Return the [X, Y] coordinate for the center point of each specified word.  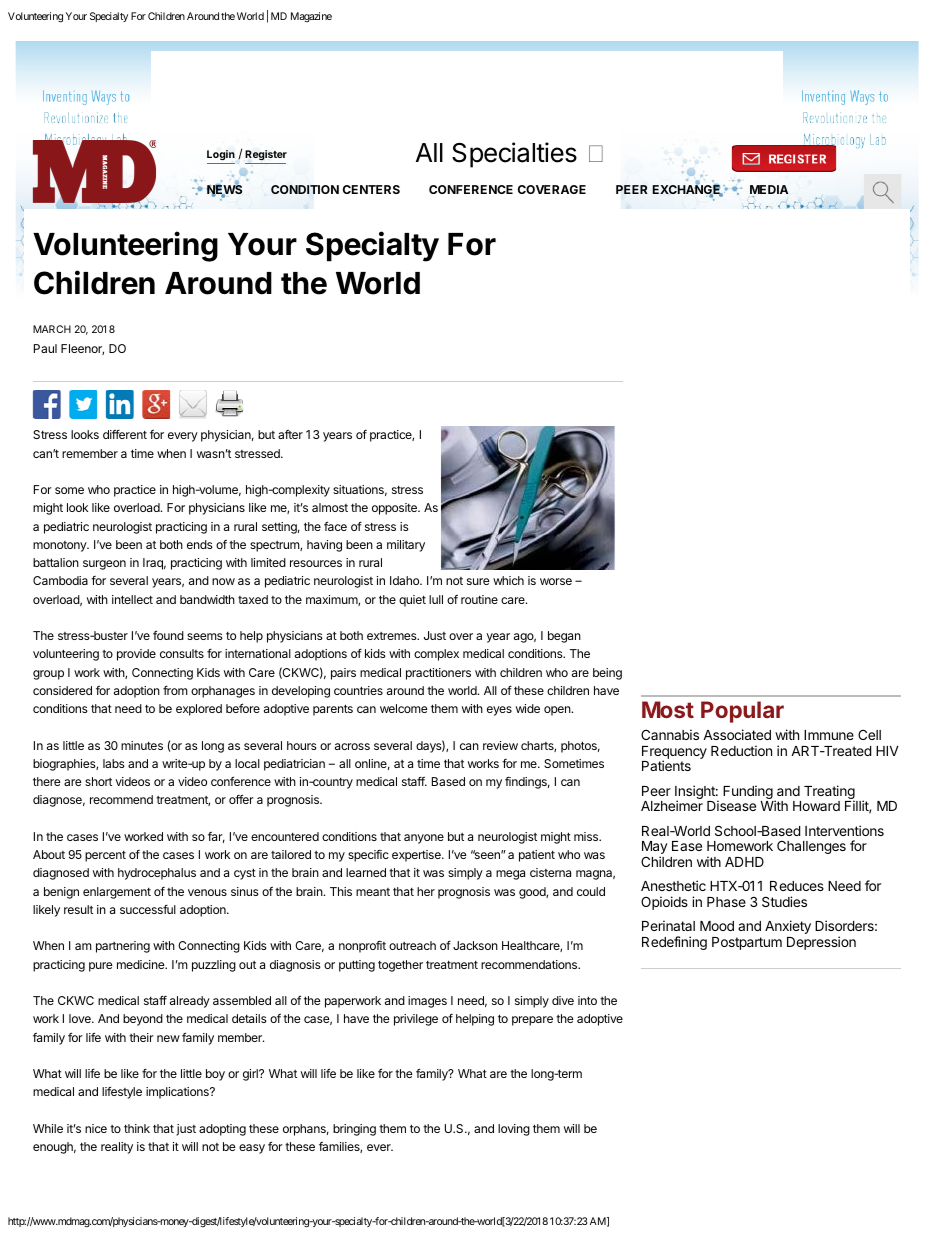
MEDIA [769, 191]
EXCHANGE [688, 190]
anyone [424, 839]
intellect [132, 599]
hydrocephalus [157, 874]
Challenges [811, 847]
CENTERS [371, 189]
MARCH [52, 329]
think [137, 1128]
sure [478, 581]
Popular [742, 712]
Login [221, 155]
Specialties [514, 155]
